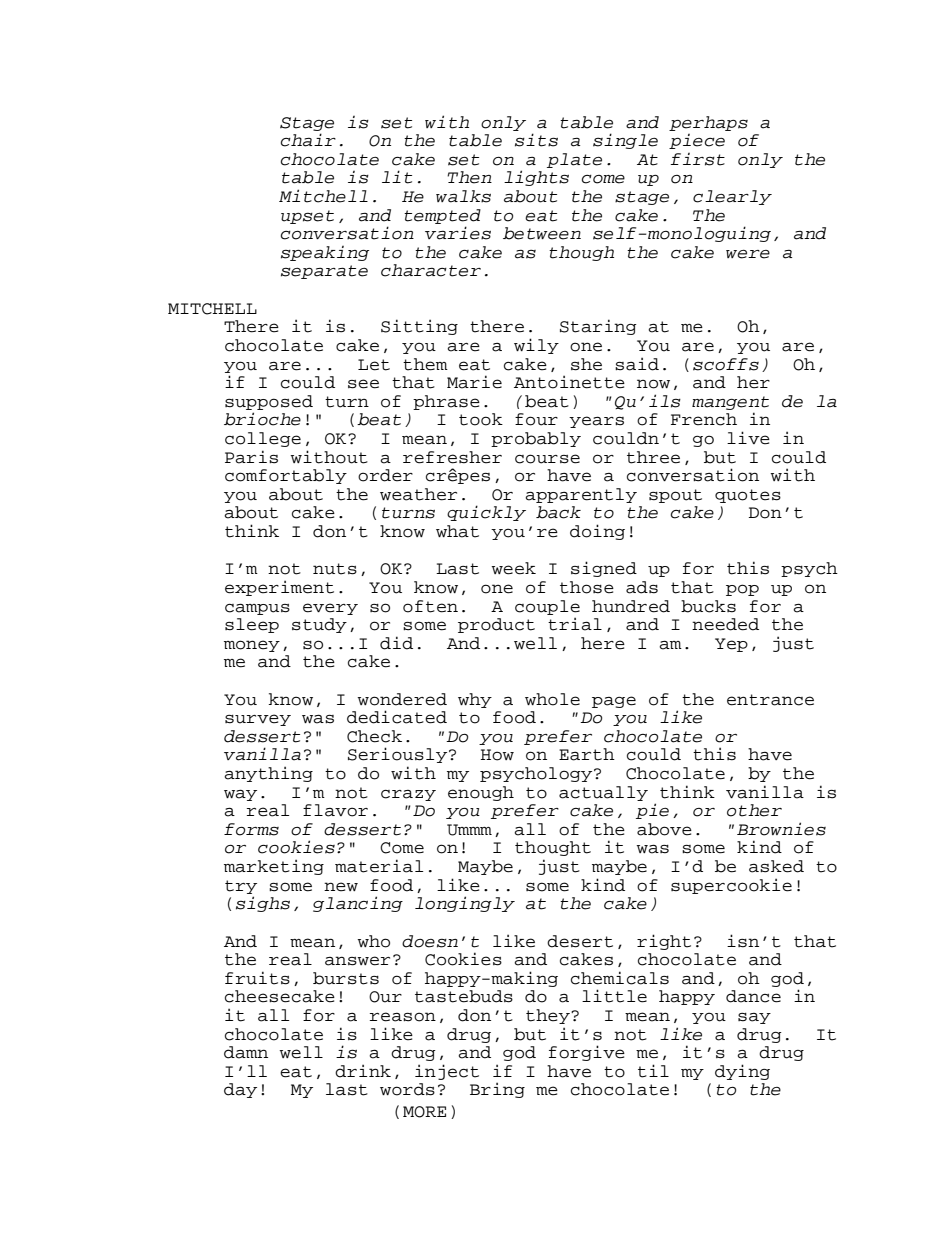 Image resolution: width=952 pixels, height=1233 pixels. Describe the element at coordinates (697, 159) in the screenshot. I see `first` at that location.
